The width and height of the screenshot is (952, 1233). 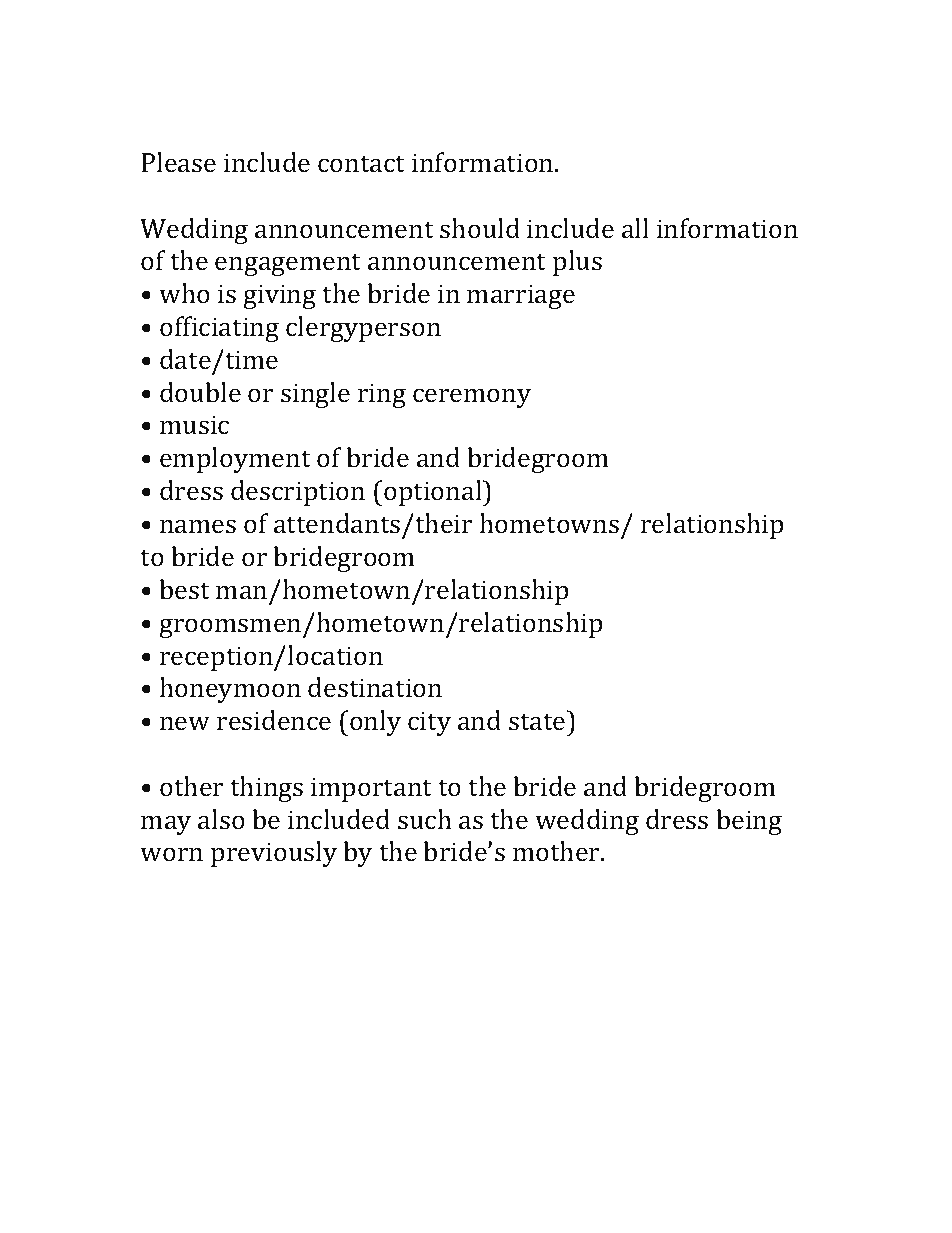 I want to click on state, so click(x=537, y=722).
